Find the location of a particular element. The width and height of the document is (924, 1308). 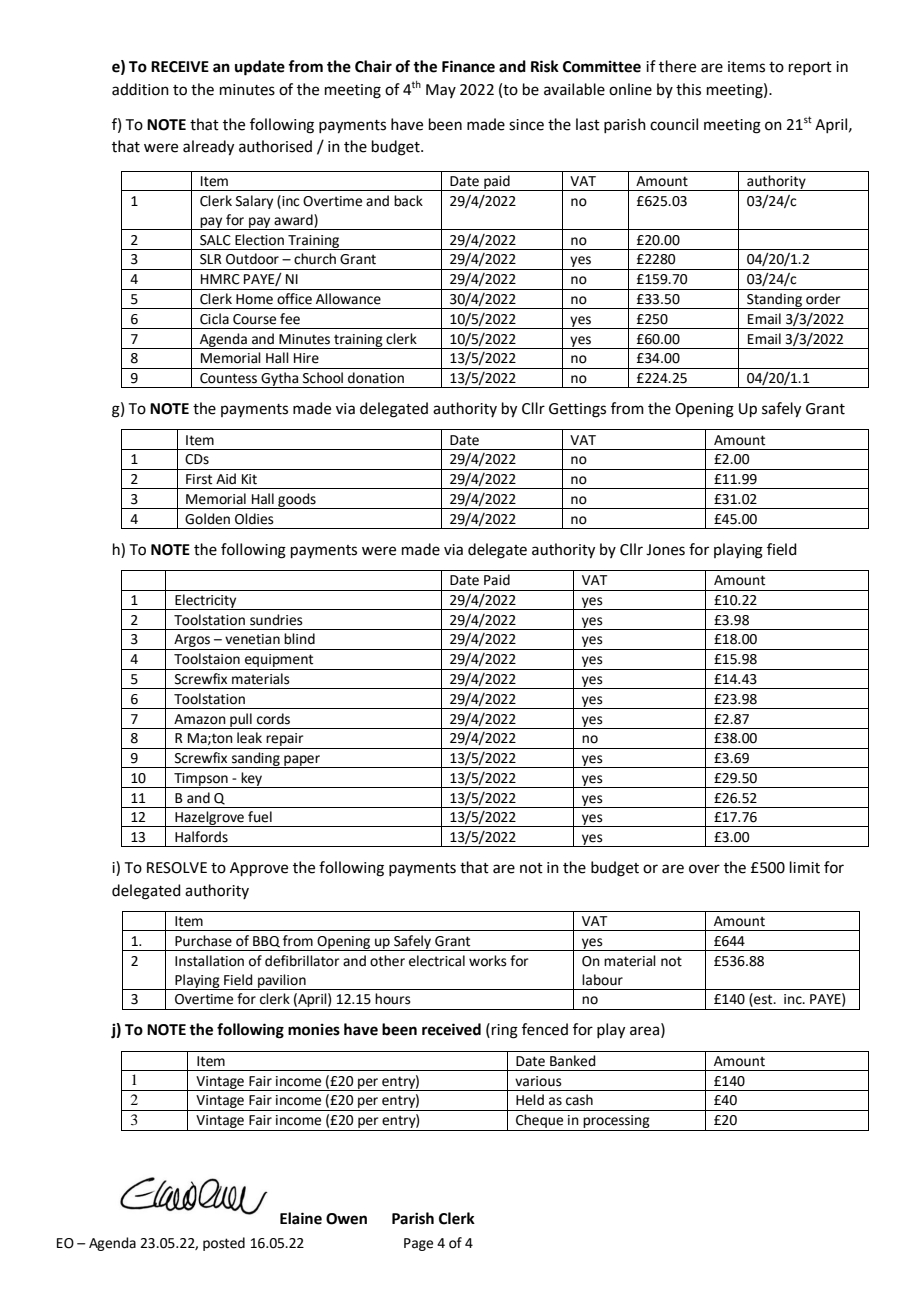

already is located at coordinates (208, 148).
